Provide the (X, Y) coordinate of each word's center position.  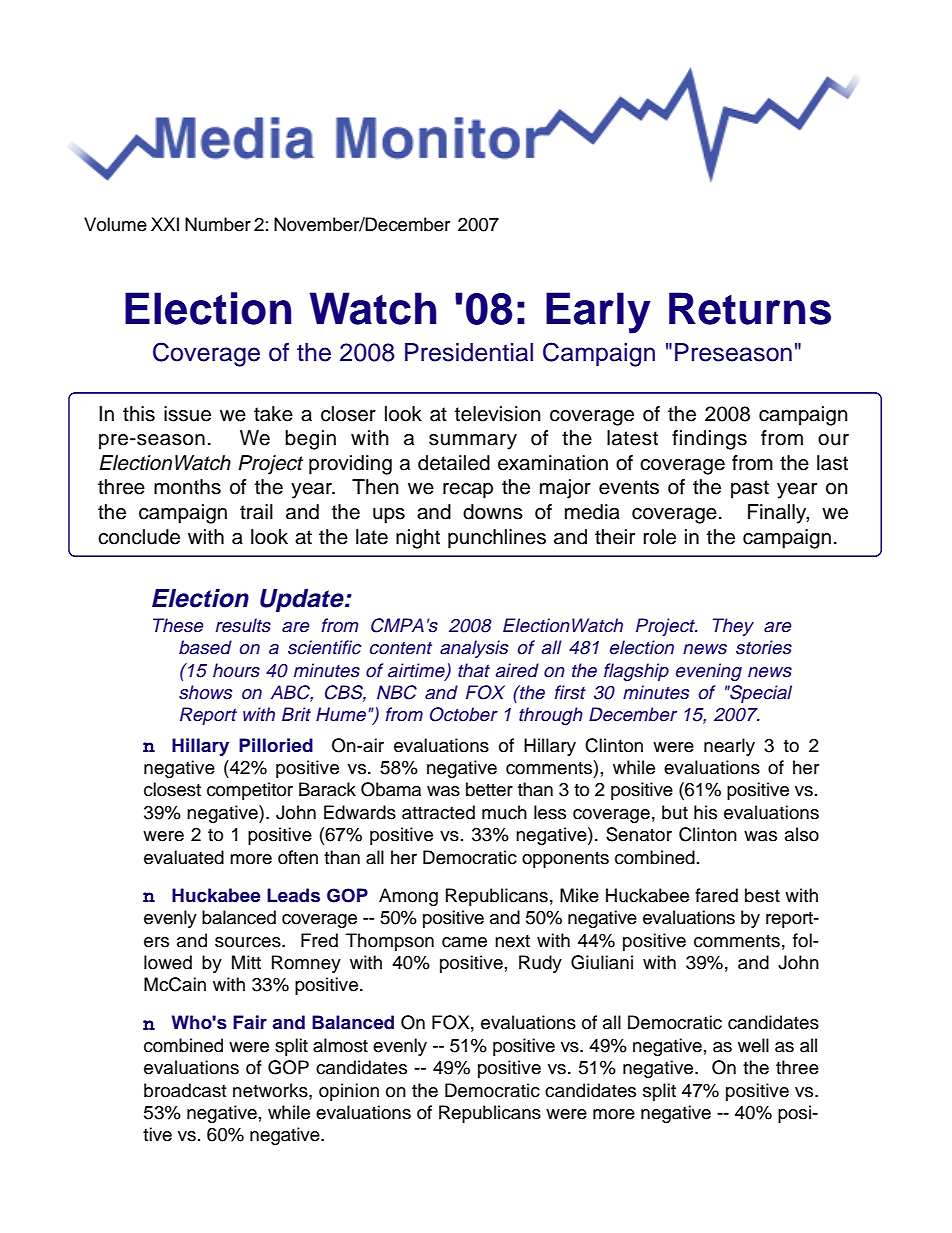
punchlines (497, 539)
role (659, 537)
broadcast (185, 1090)
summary (473, 442)
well (753, 1045)
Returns (750, 308)
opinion (349, 1092)
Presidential (469, 352)
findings (709, 440)
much (504, 812)
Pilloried (276, 745)
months (187, 487)
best (762, 895)
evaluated (184, 857)
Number (218, 224)
